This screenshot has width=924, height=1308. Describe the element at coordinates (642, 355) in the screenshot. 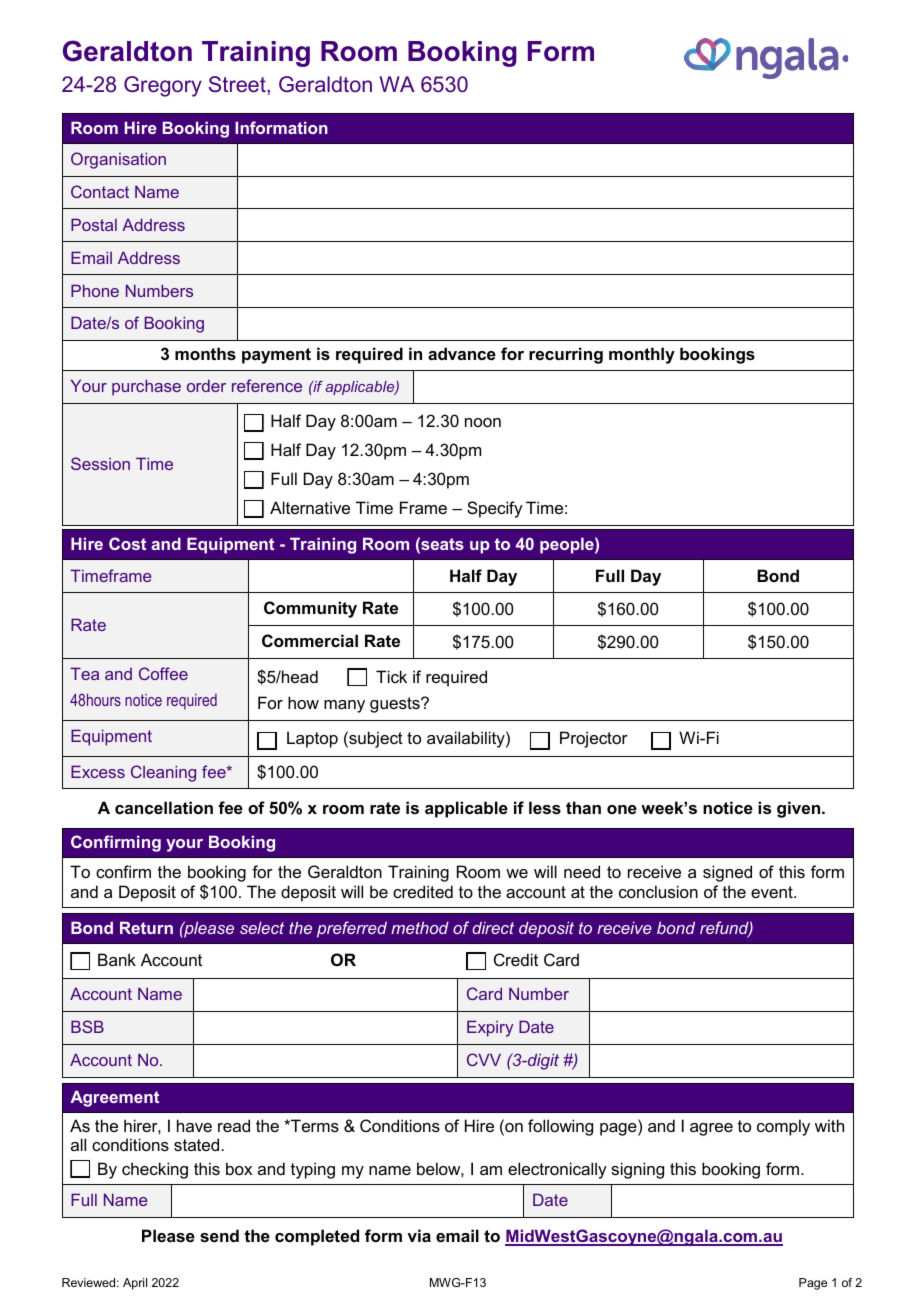

I see `monthly` at that location.
